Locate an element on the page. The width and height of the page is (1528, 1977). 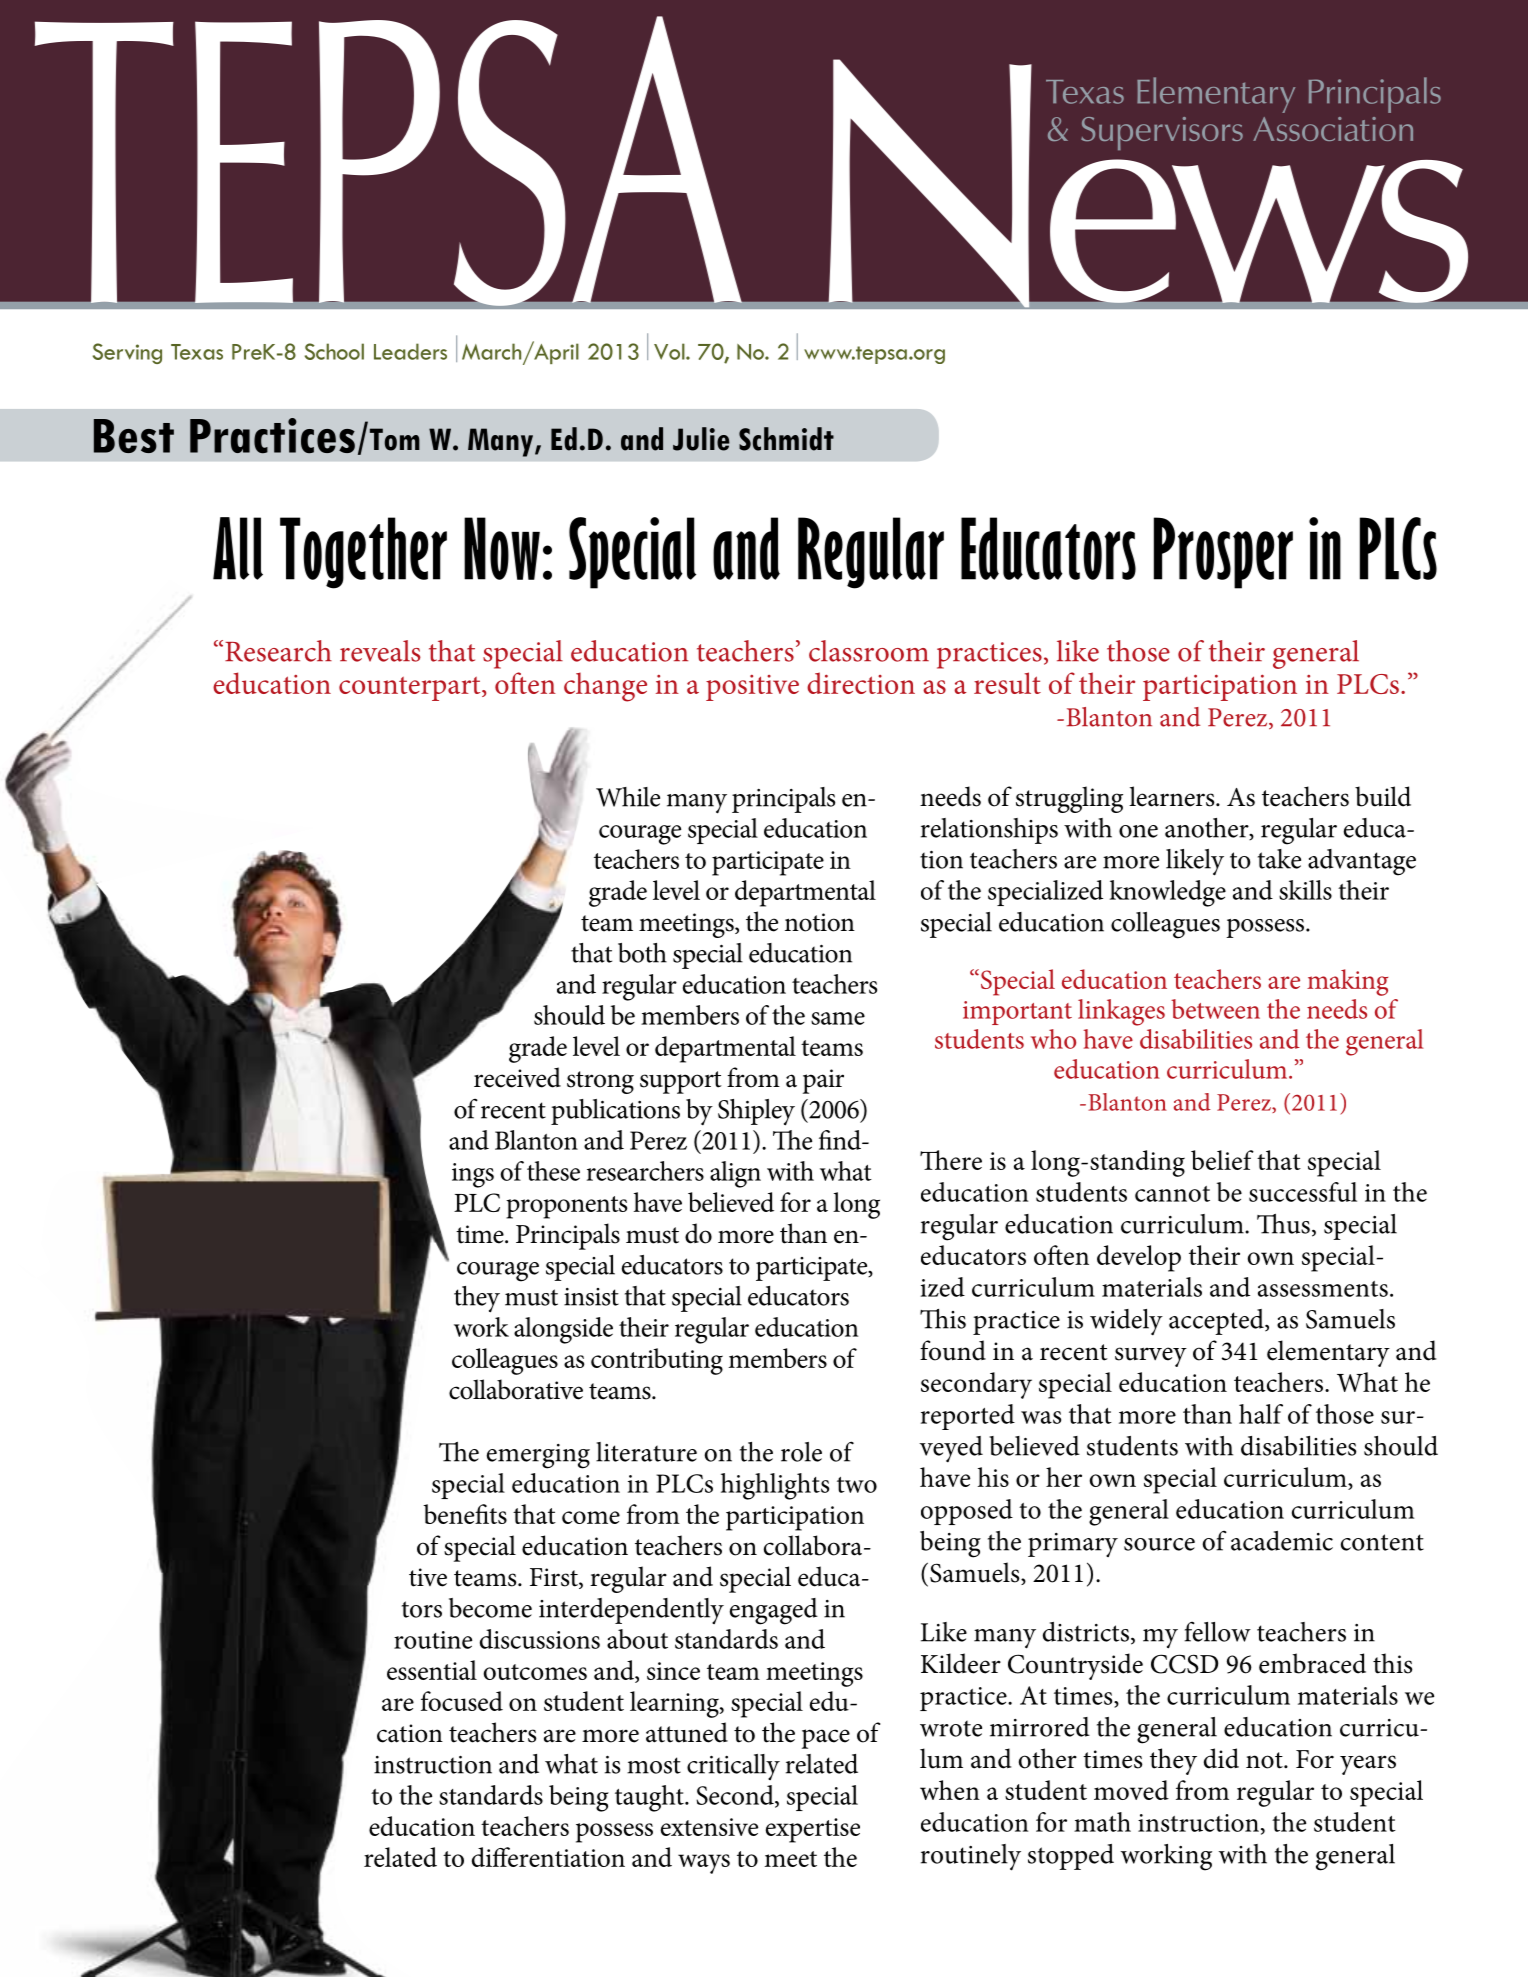
Vol is located at coordinates (670, 351).
